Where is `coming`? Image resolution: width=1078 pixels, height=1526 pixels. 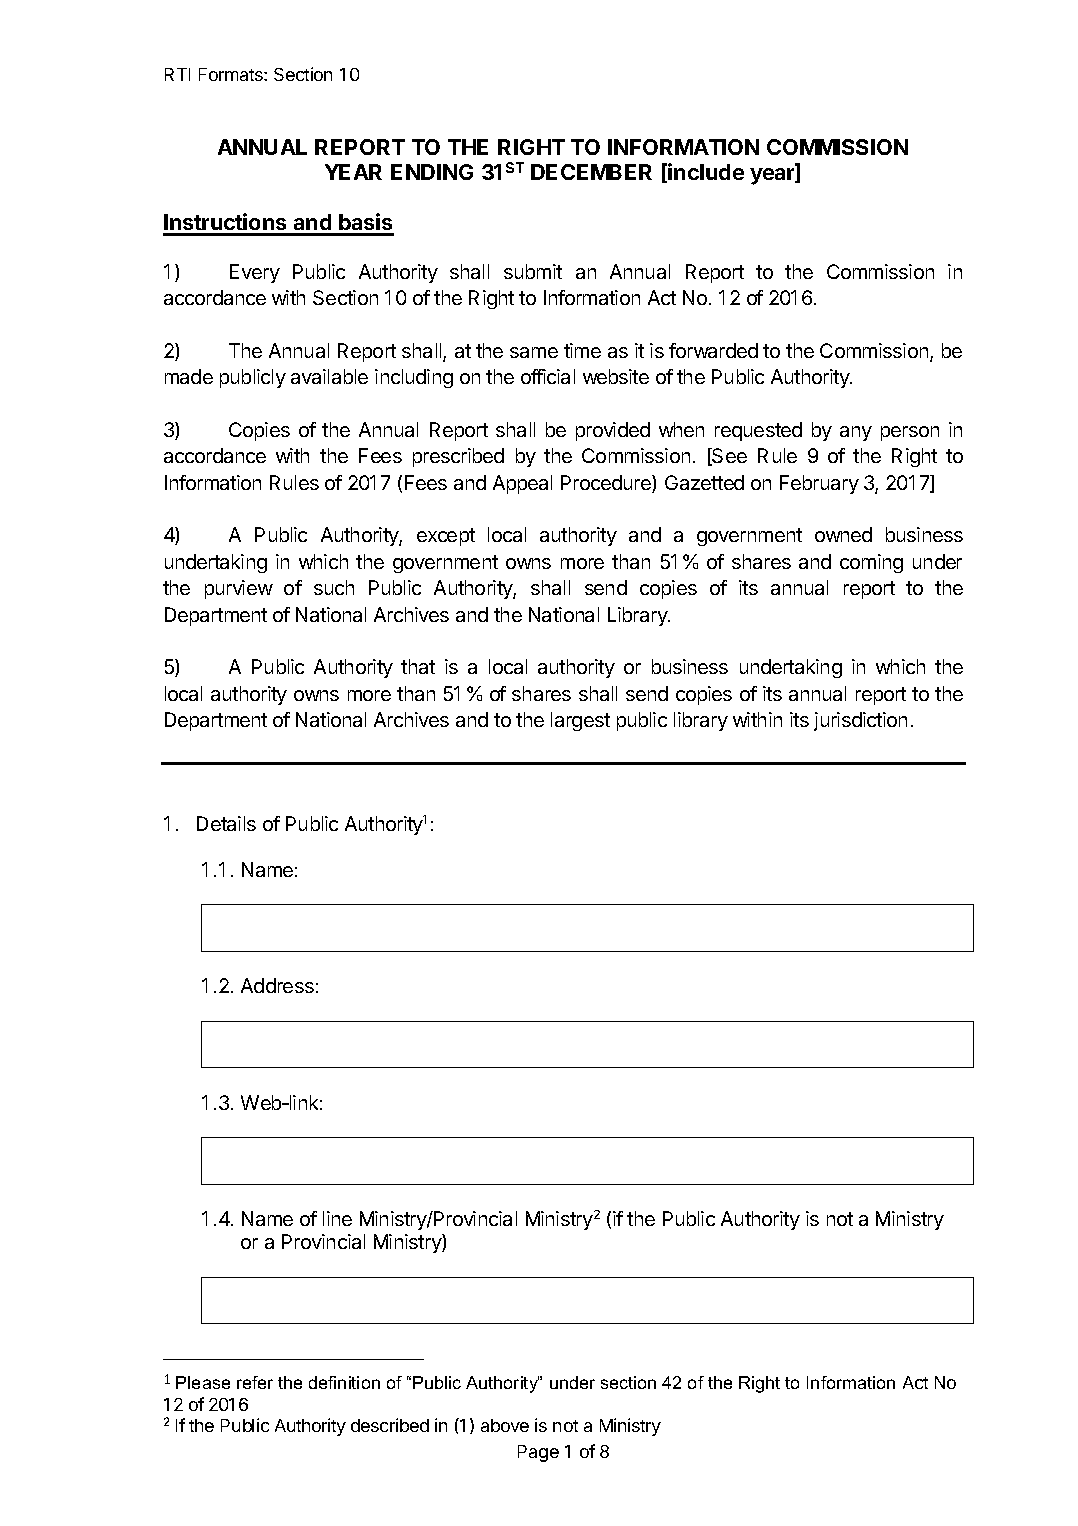 coming is located at coordinates (871, 563).
